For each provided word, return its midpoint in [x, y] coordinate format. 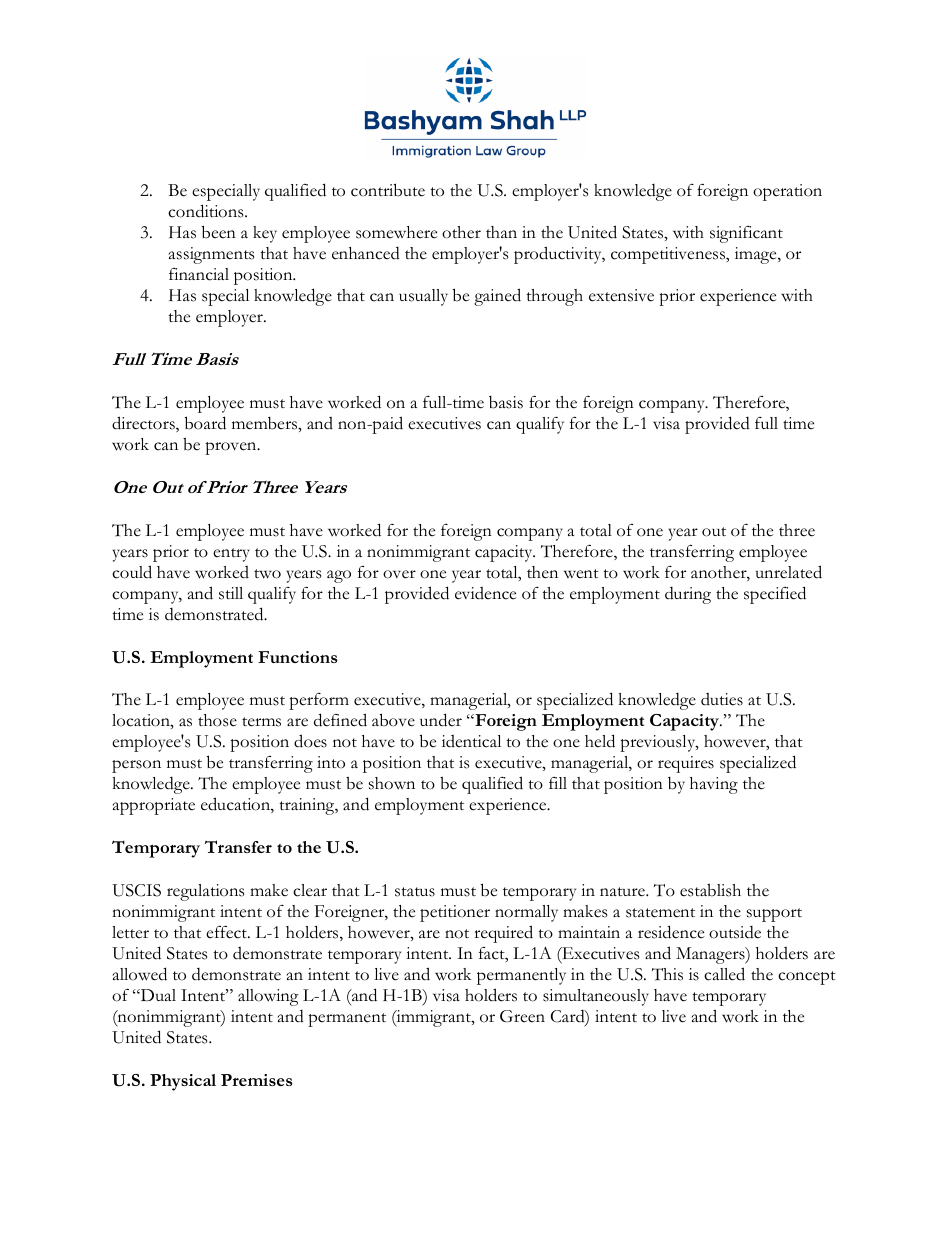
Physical [183, 1082]
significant [746, 234]
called [724, 974]
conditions [207, 211]
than [501, 232]
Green [522, 1016]
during [688, 595]
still [231, 593]
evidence [485, 593]
